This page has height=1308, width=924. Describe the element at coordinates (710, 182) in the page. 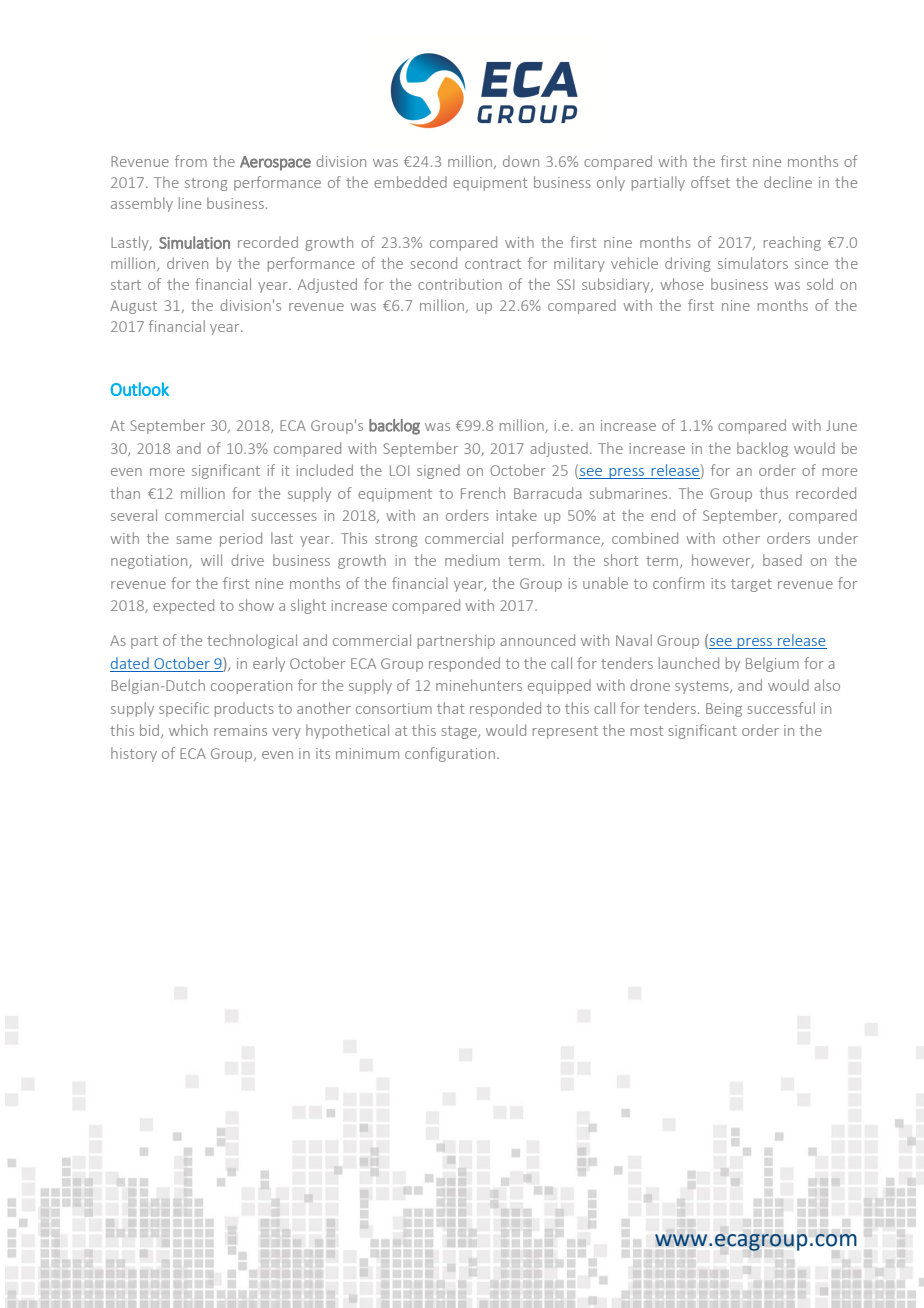

I see `offset` at that location.
